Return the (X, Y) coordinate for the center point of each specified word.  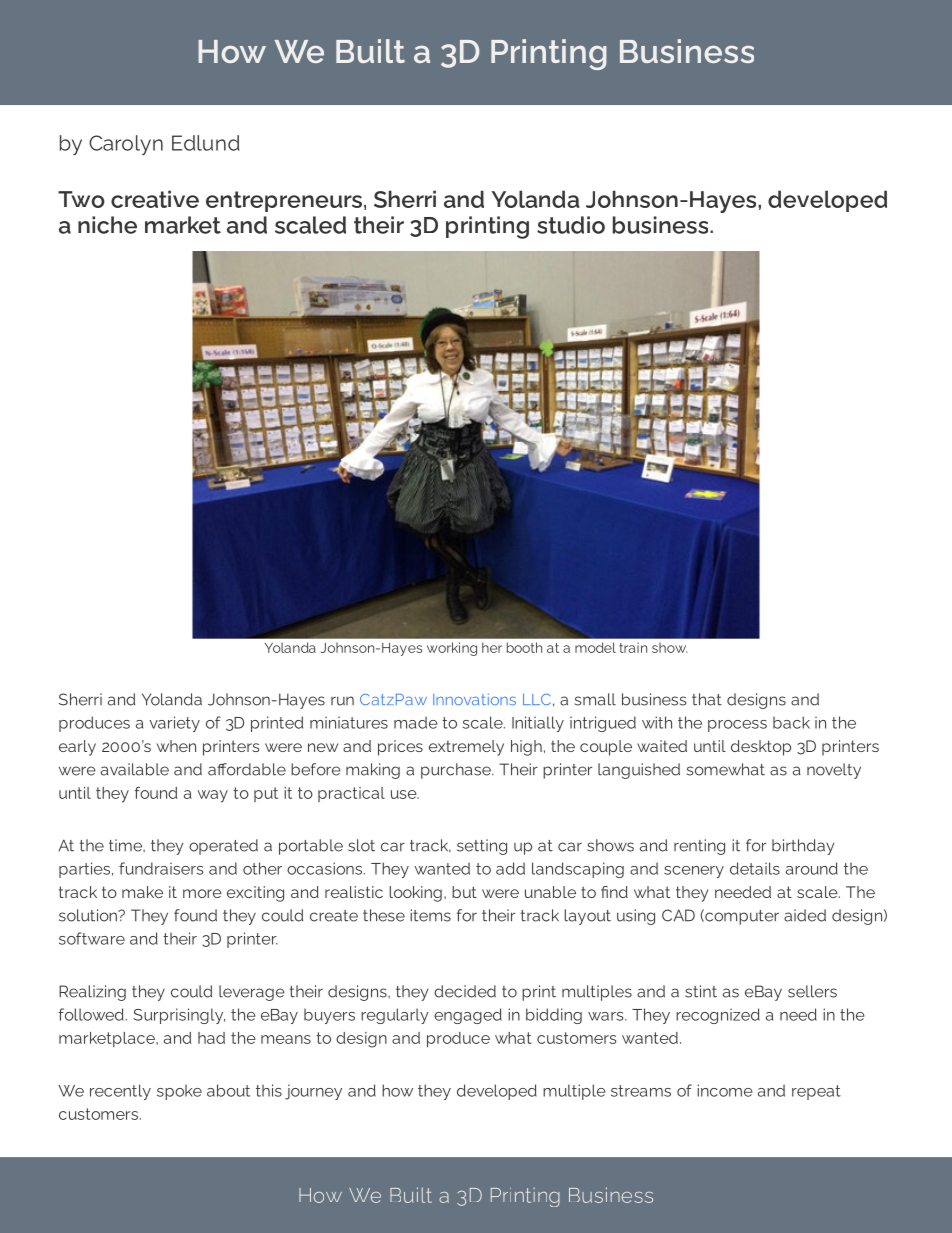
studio (571, 225)
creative (155, 199)
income (725, 1090)
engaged (468, 1016)
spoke (179, 1092)
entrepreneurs (284, 201)
